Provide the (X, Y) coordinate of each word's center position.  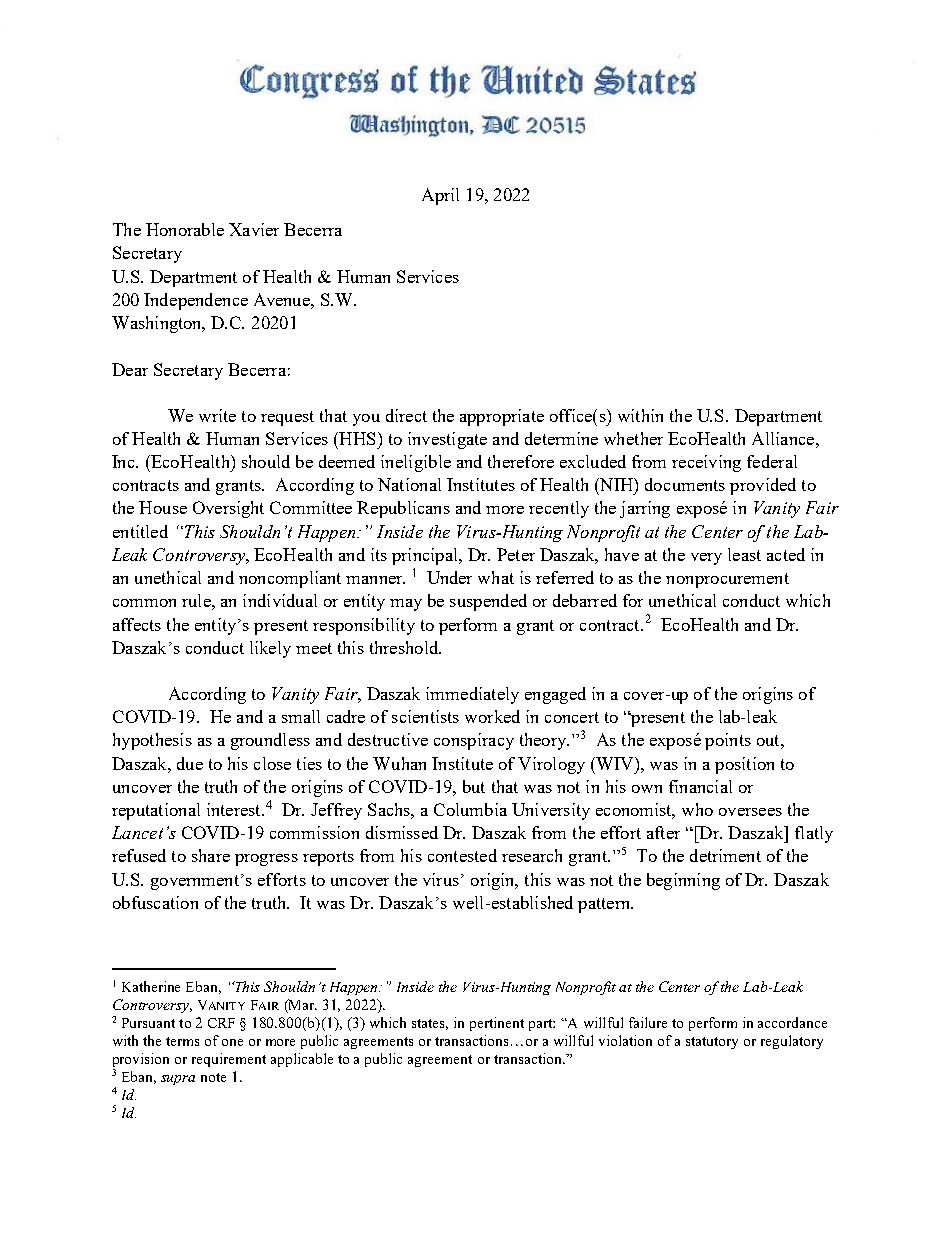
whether (633, 438)
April (440, 196)
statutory (712, 1043)
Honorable (185, 229)
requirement (229, 1060)
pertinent (497, 1024)
